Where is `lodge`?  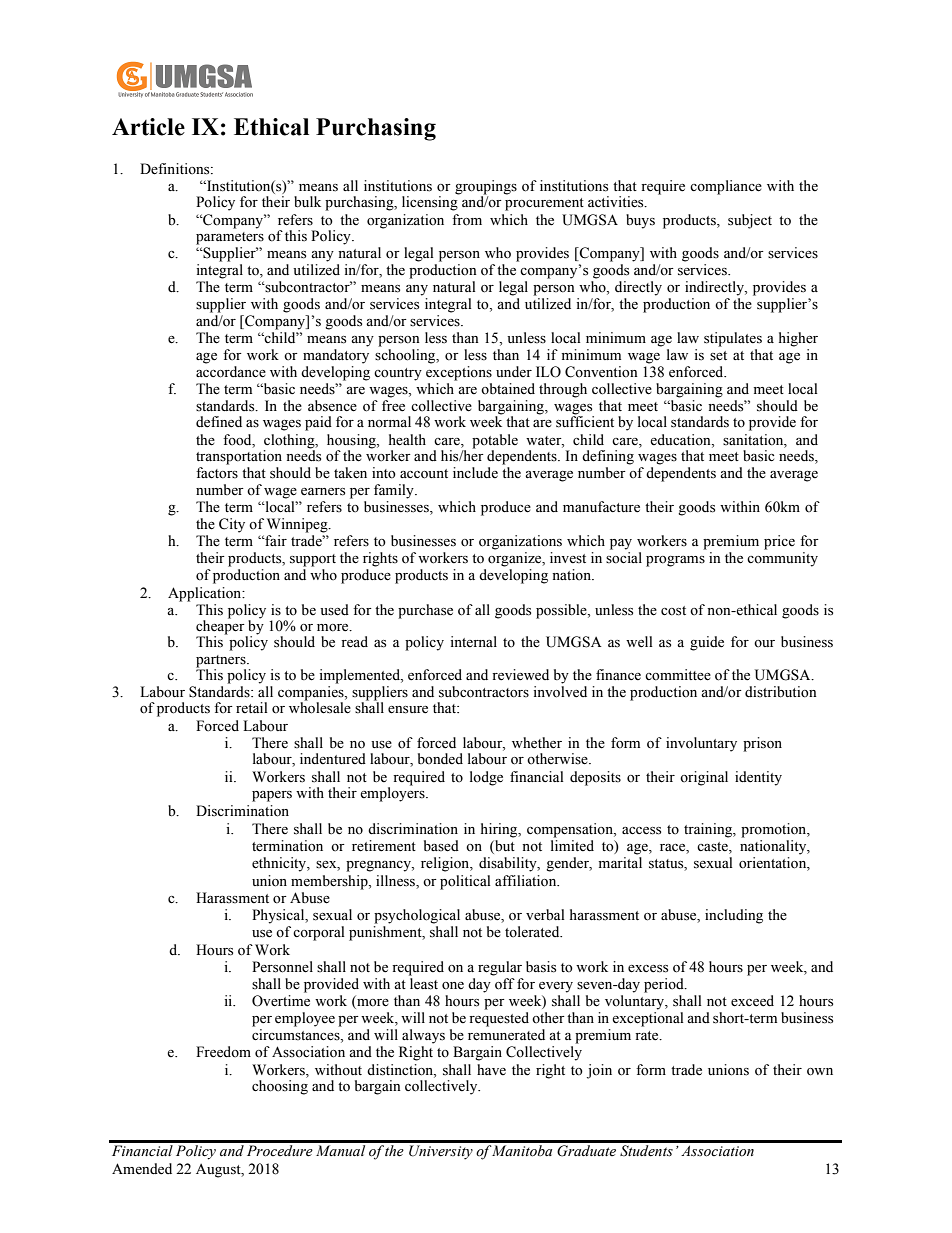
lodge is located at coordinates (486, 778).
